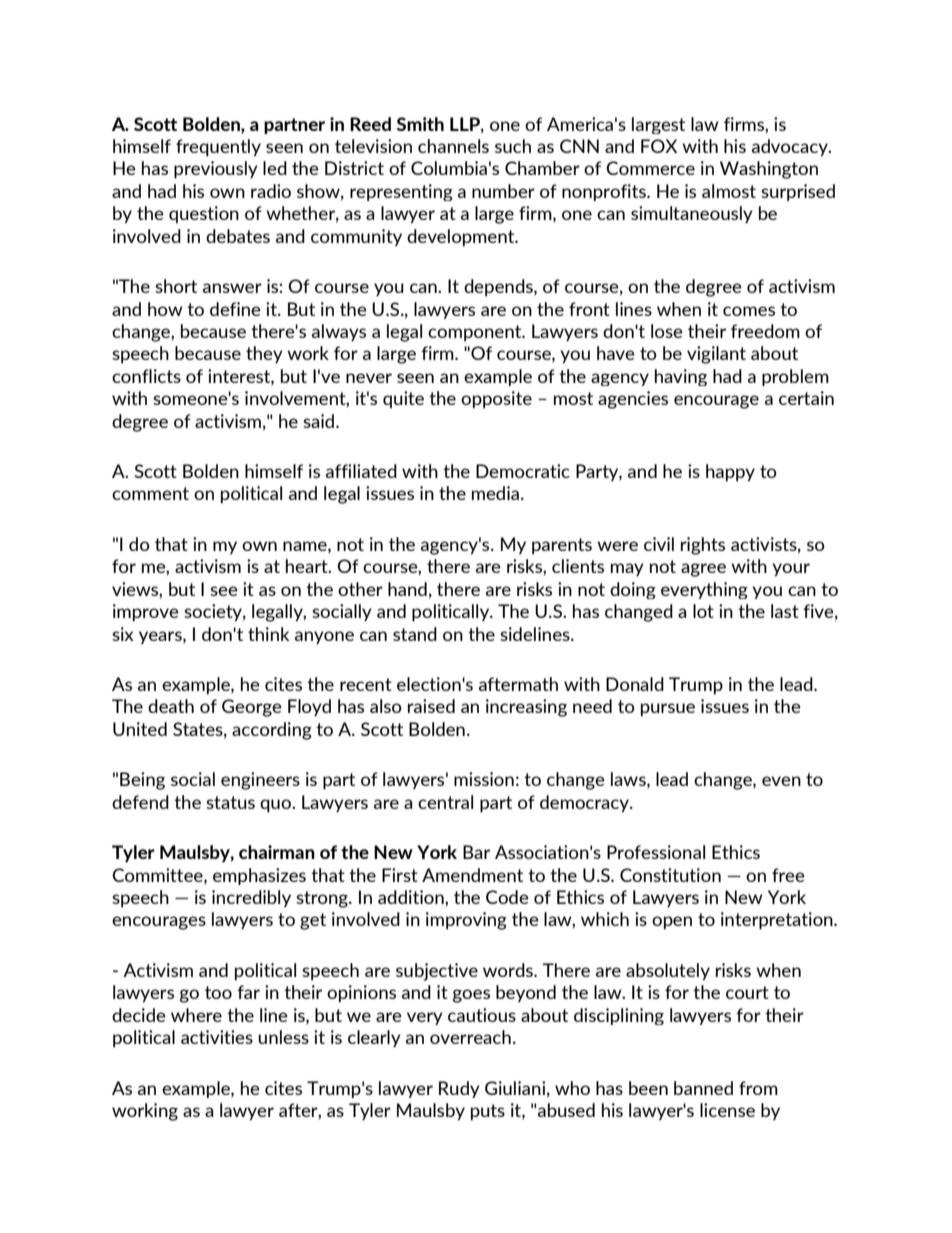 The height and width of the page is (1233, 952). What do you see at coordinates (146, 613) in the page?
I see `improve` at bounding box center [146, 613].
